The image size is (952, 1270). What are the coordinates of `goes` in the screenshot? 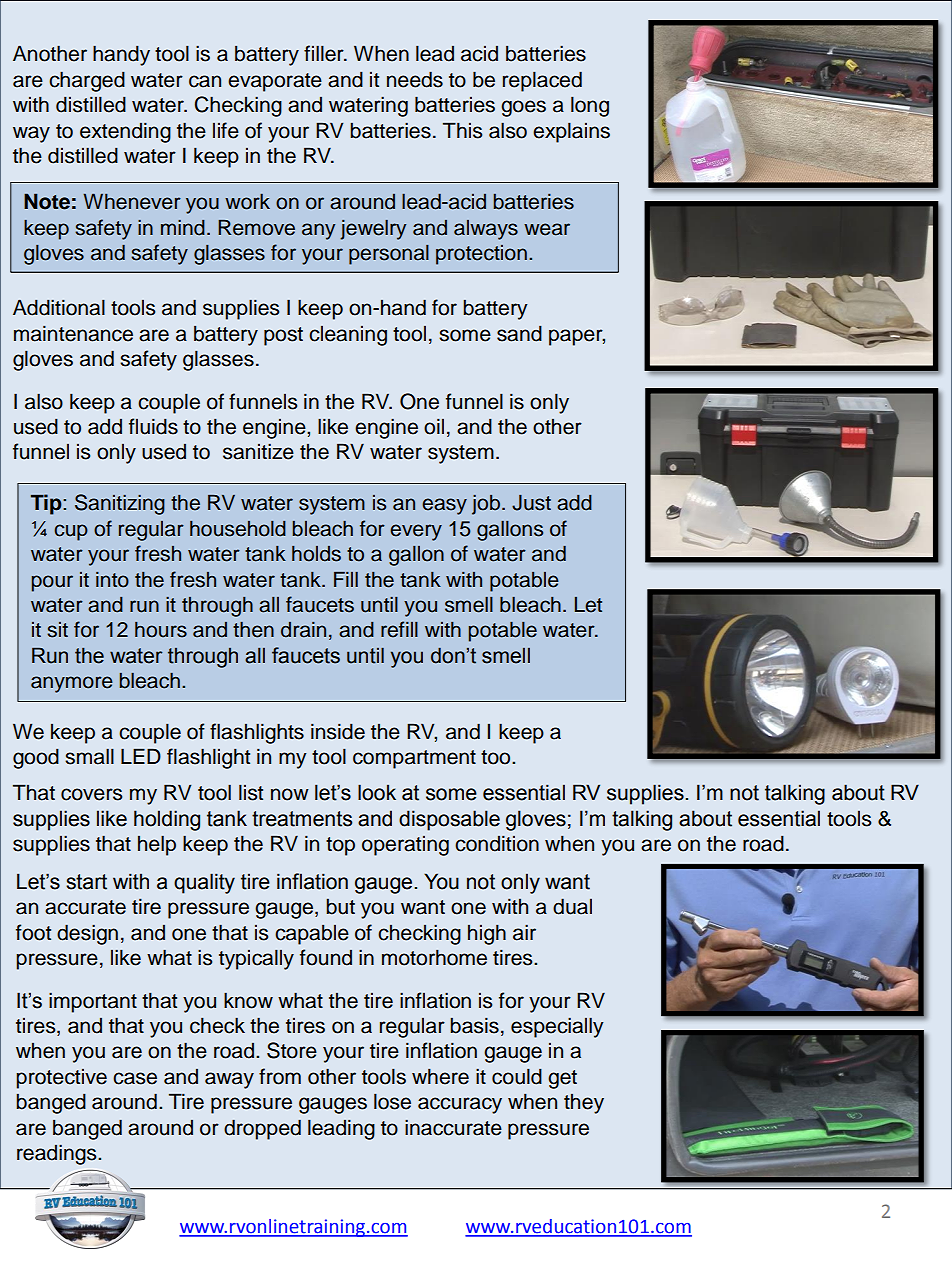 It's located at (523, 108).
